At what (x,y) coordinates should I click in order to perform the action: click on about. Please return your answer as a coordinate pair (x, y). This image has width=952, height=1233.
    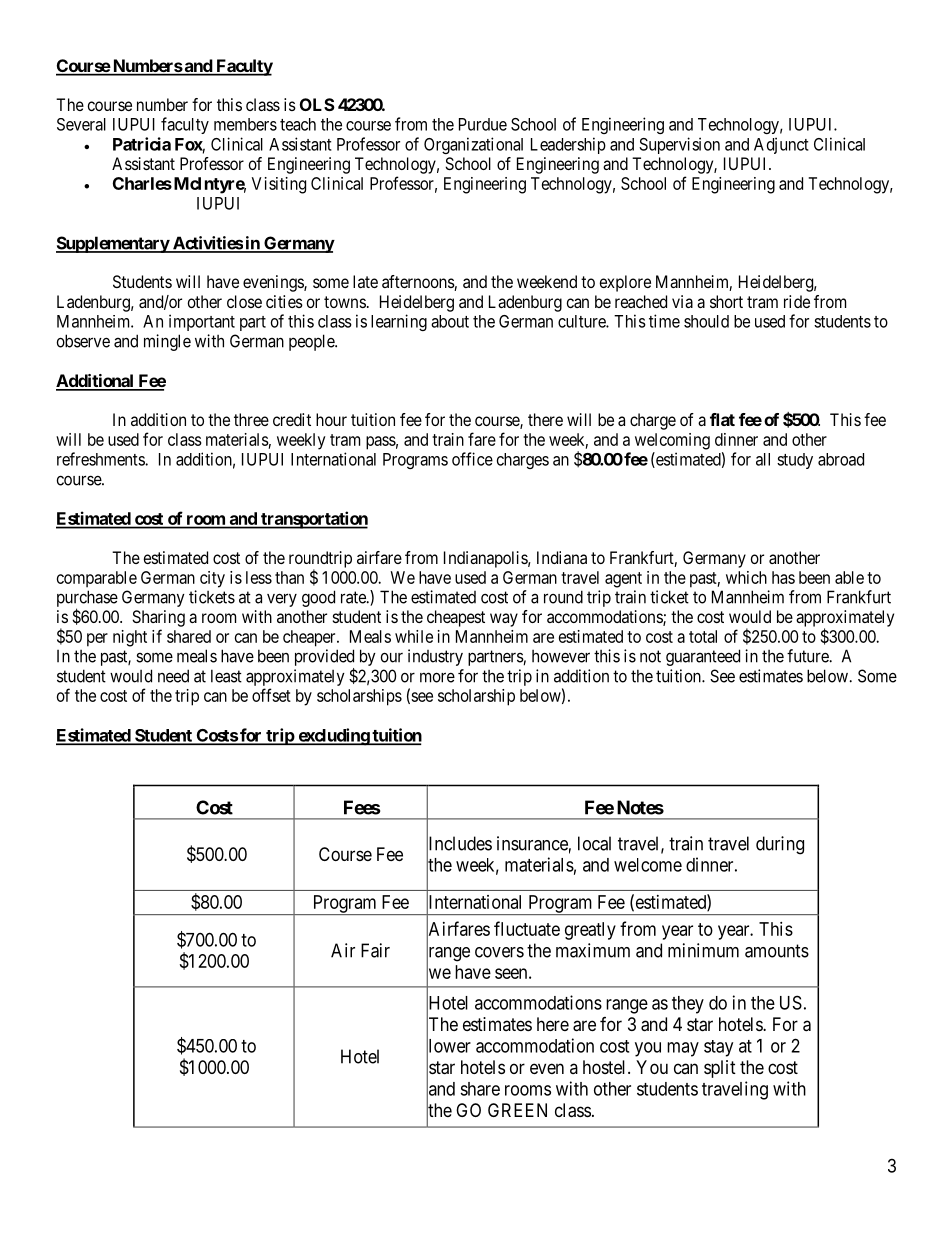
    Looking at the image, I should click on (450, 321).
